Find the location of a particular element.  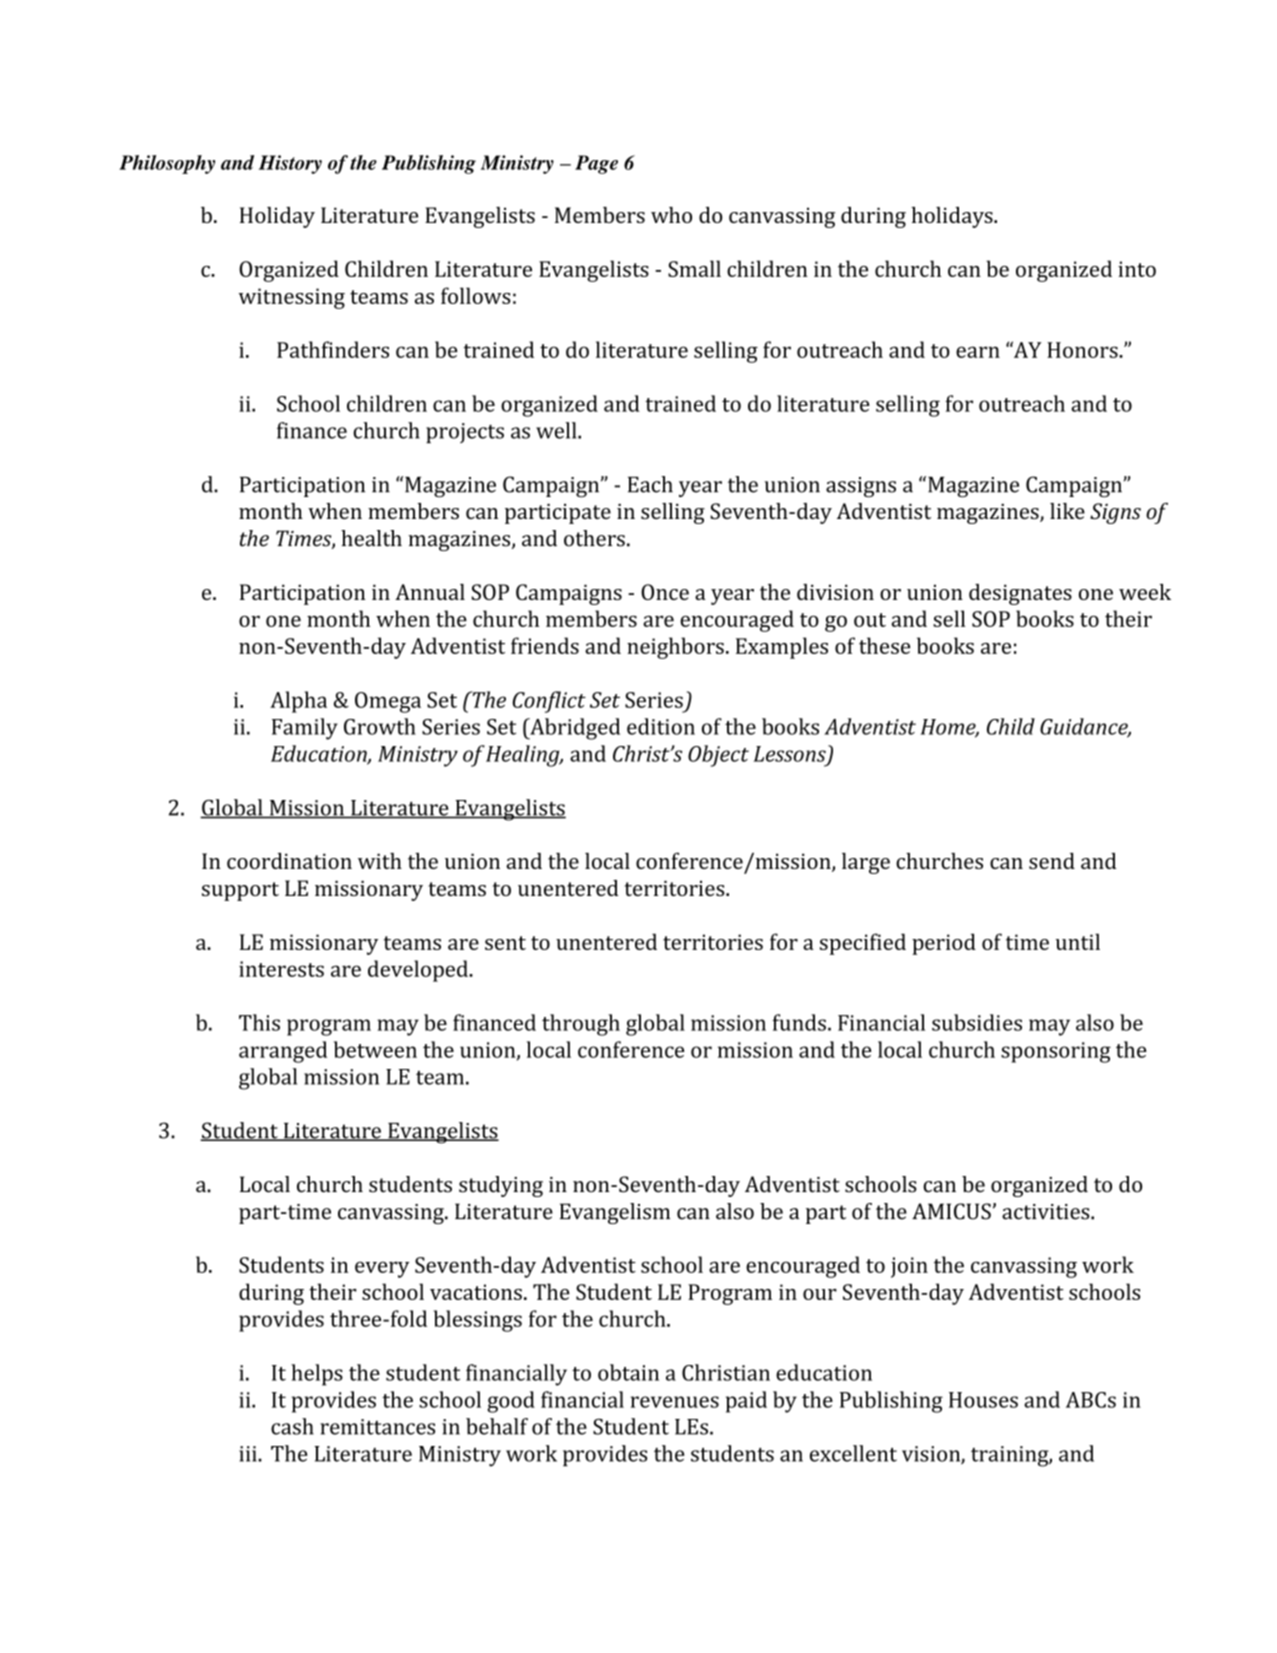

coordination is located at coordinates (289, 861).
